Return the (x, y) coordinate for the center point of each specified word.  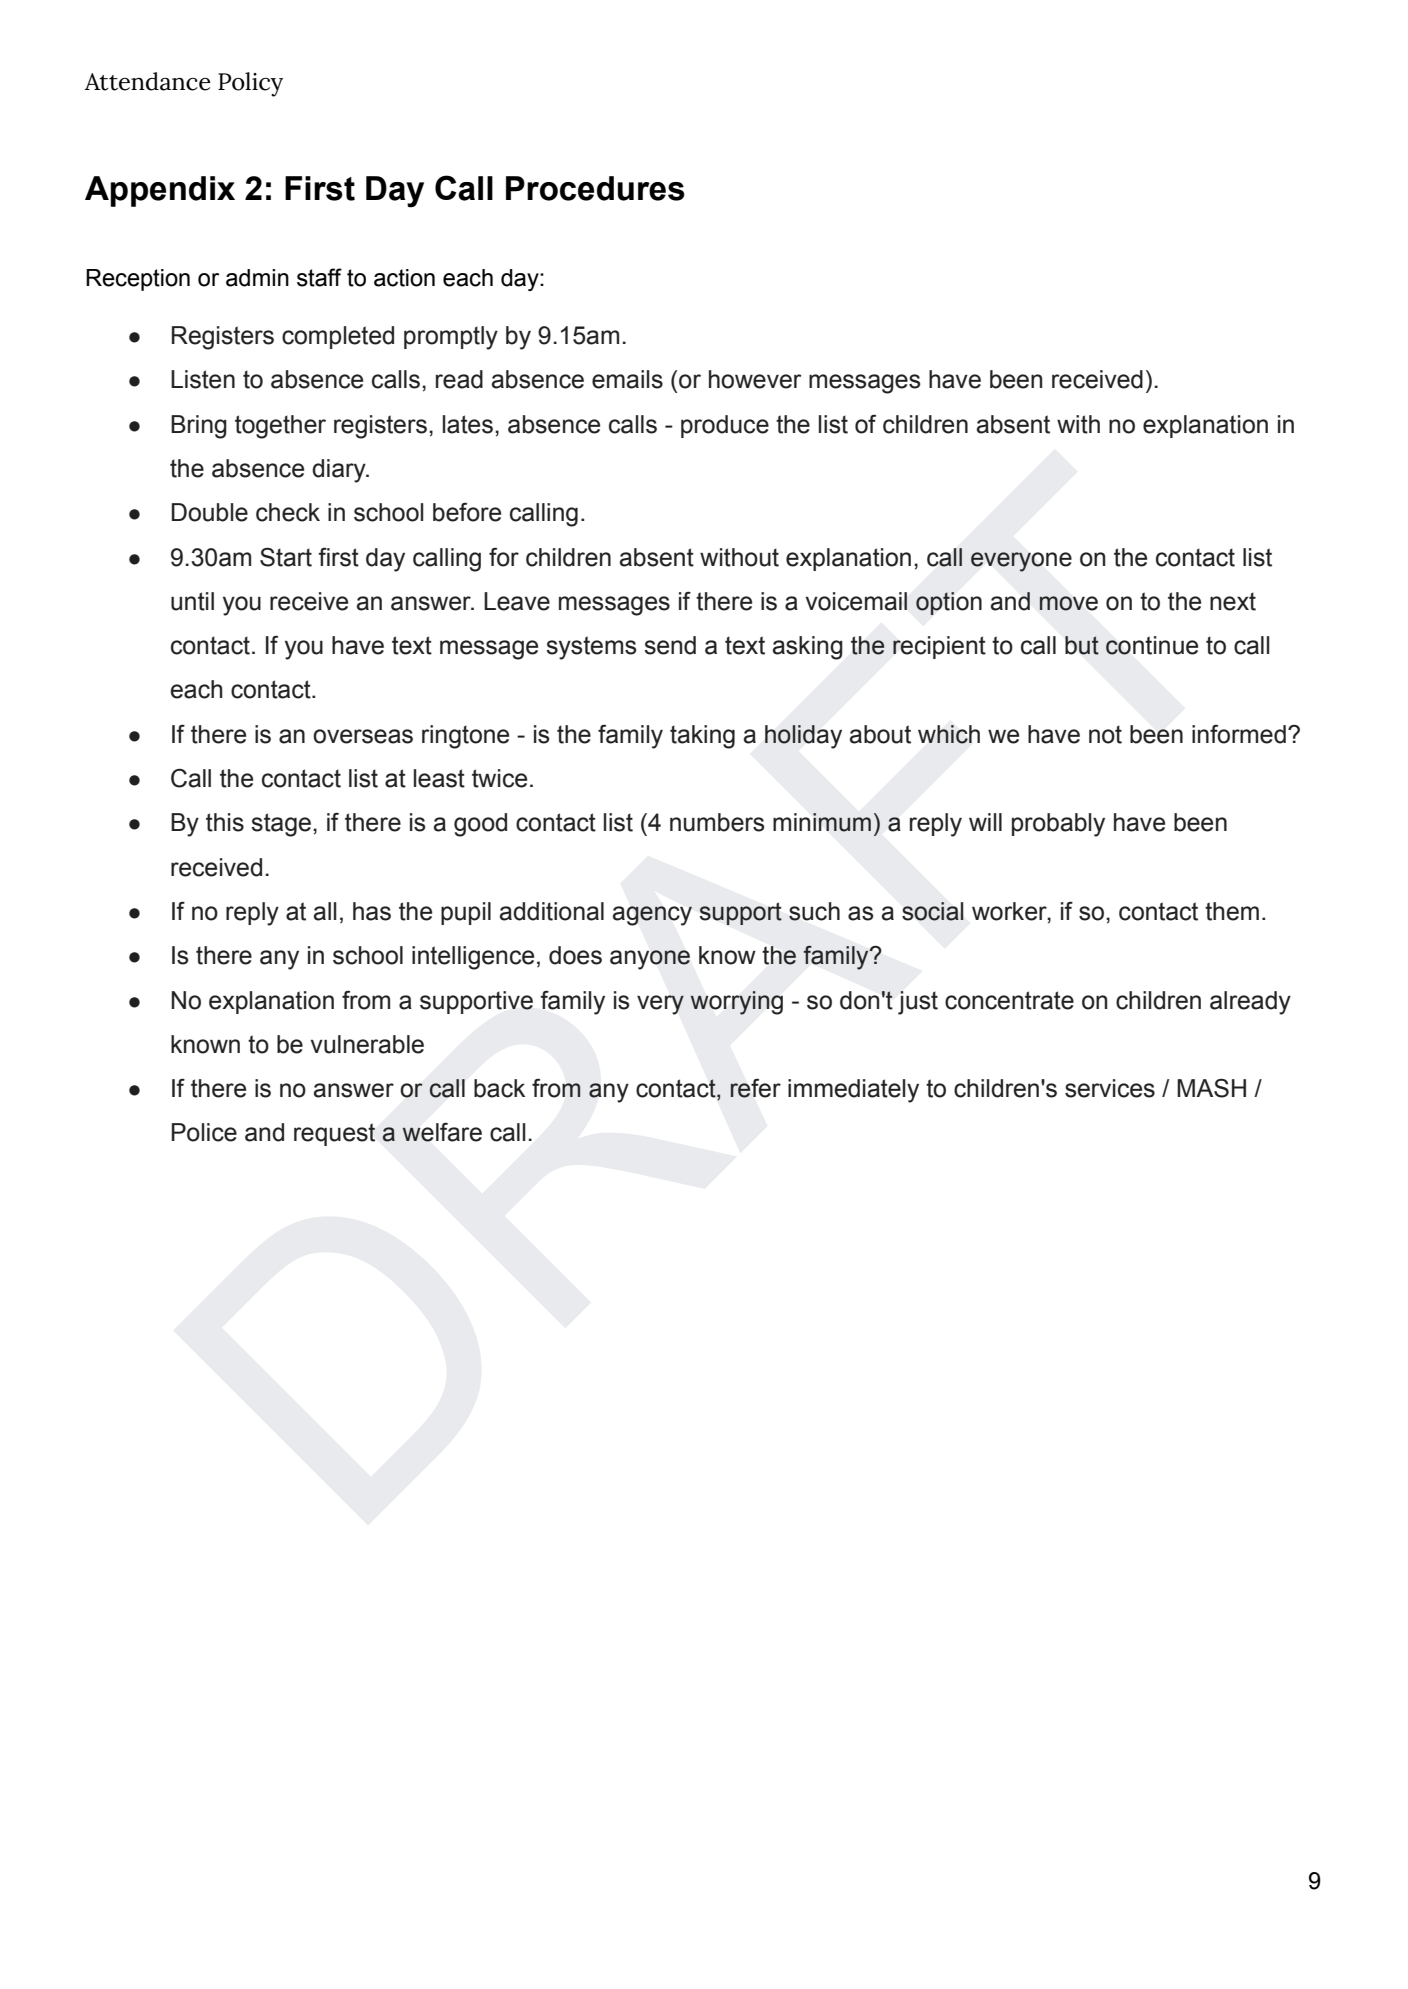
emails (627, 379)
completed (338, 337)
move (1069, 603)
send (670, 645)
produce (725, 426)
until (192, 601)
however (755, 379)
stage (281, 825)
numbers (717, 822)
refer (755, 1088)
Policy (250, 84)
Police (204, 1132)
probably (1058, 825)
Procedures (595, 188)
